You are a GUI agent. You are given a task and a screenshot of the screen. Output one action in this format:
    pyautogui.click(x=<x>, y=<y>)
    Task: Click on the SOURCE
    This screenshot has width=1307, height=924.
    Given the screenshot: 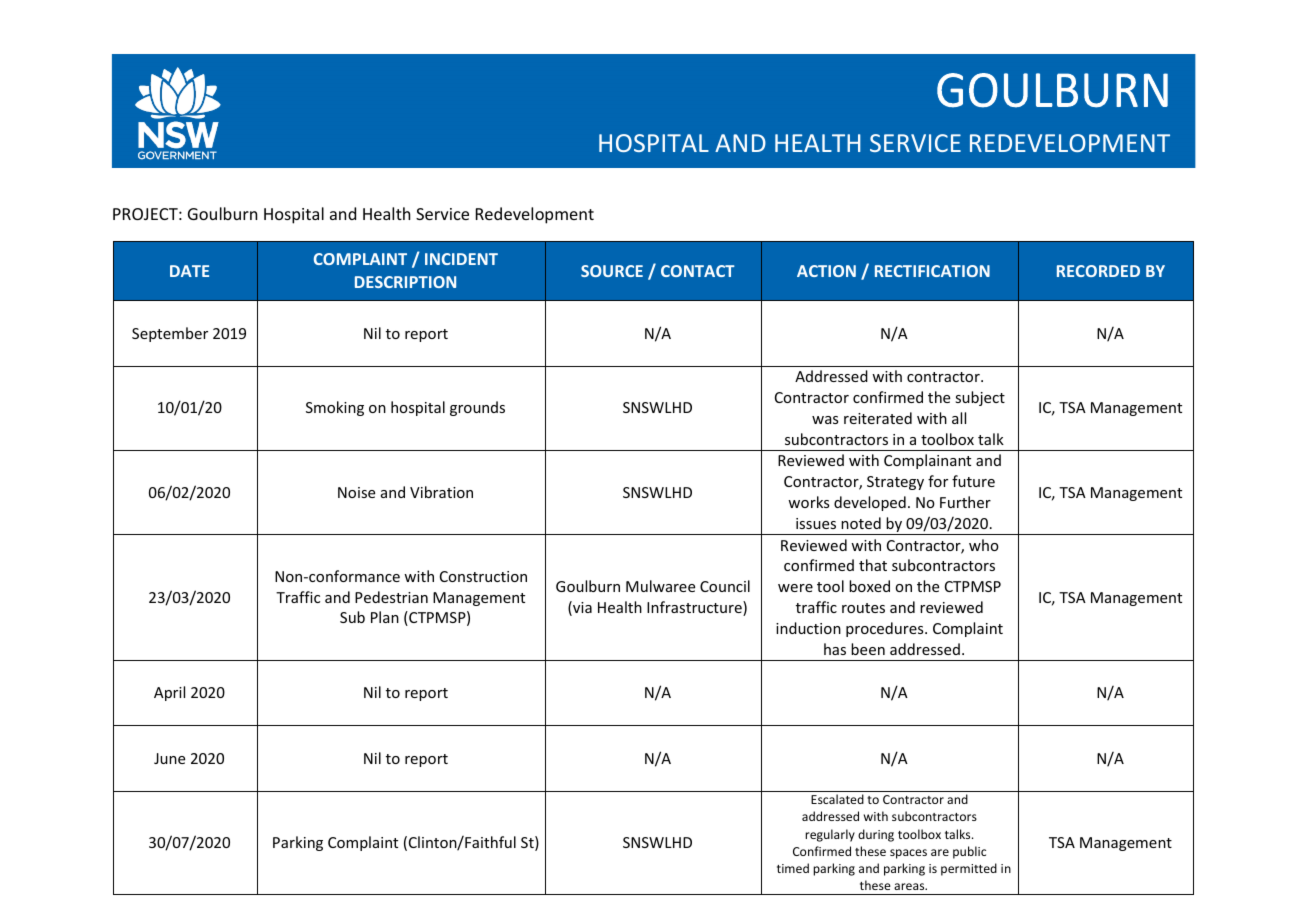 What is the action you would take?
    pyautogui.click(x=612, y=271)
